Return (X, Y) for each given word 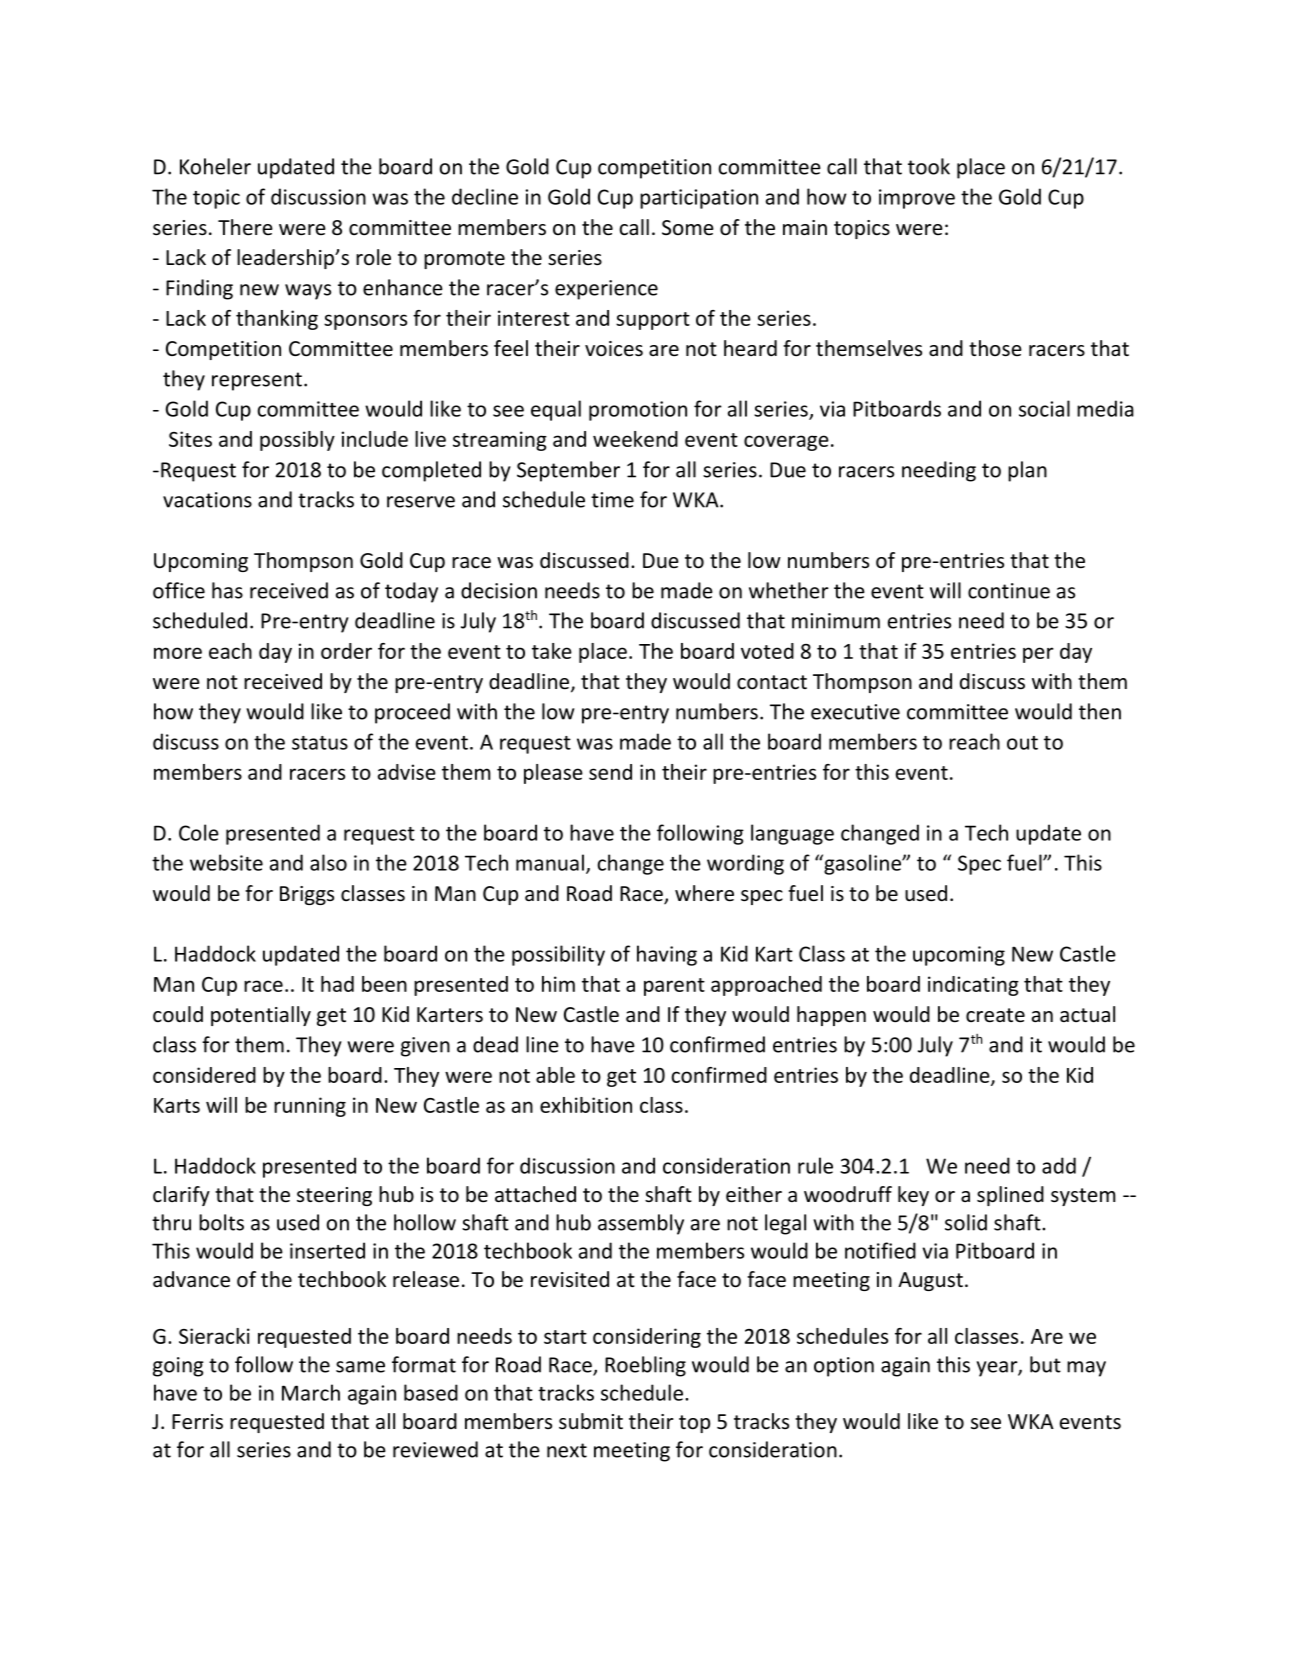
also (328, 862)
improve (917, 199)
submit (591, 1421)
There (245, 227)
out (1022, 743)
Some (688, 228)
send (610, 772)
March (311, 1392)
